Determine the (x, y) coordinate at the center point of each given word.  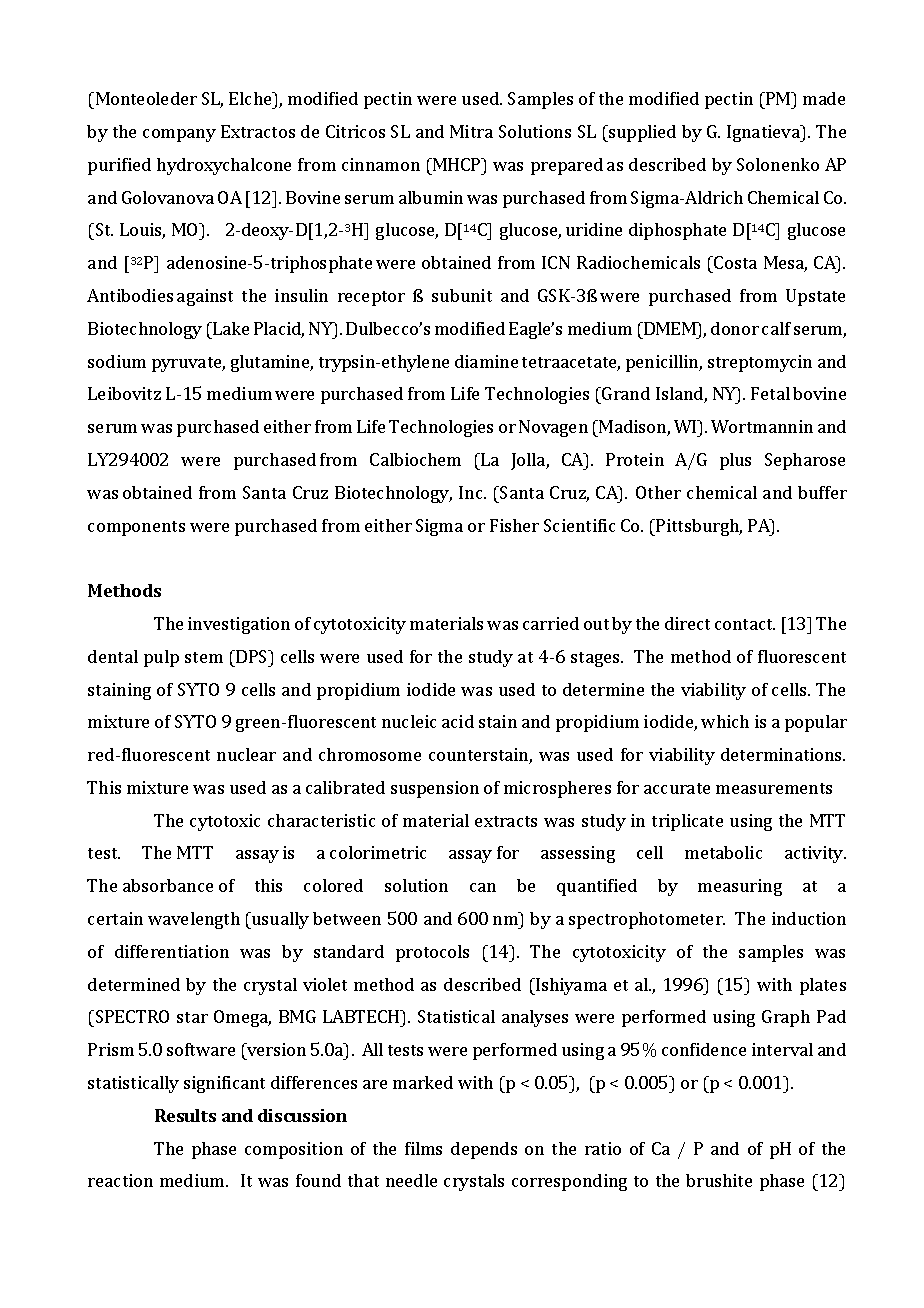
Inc (472, 492)
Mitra (471, 131)
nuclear (246, 754)
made (824, 98)
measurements (774, 788)
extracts (506, 821)
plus (735, 461)
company (179, 135)
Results (185, 1115)
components (136, 528)
